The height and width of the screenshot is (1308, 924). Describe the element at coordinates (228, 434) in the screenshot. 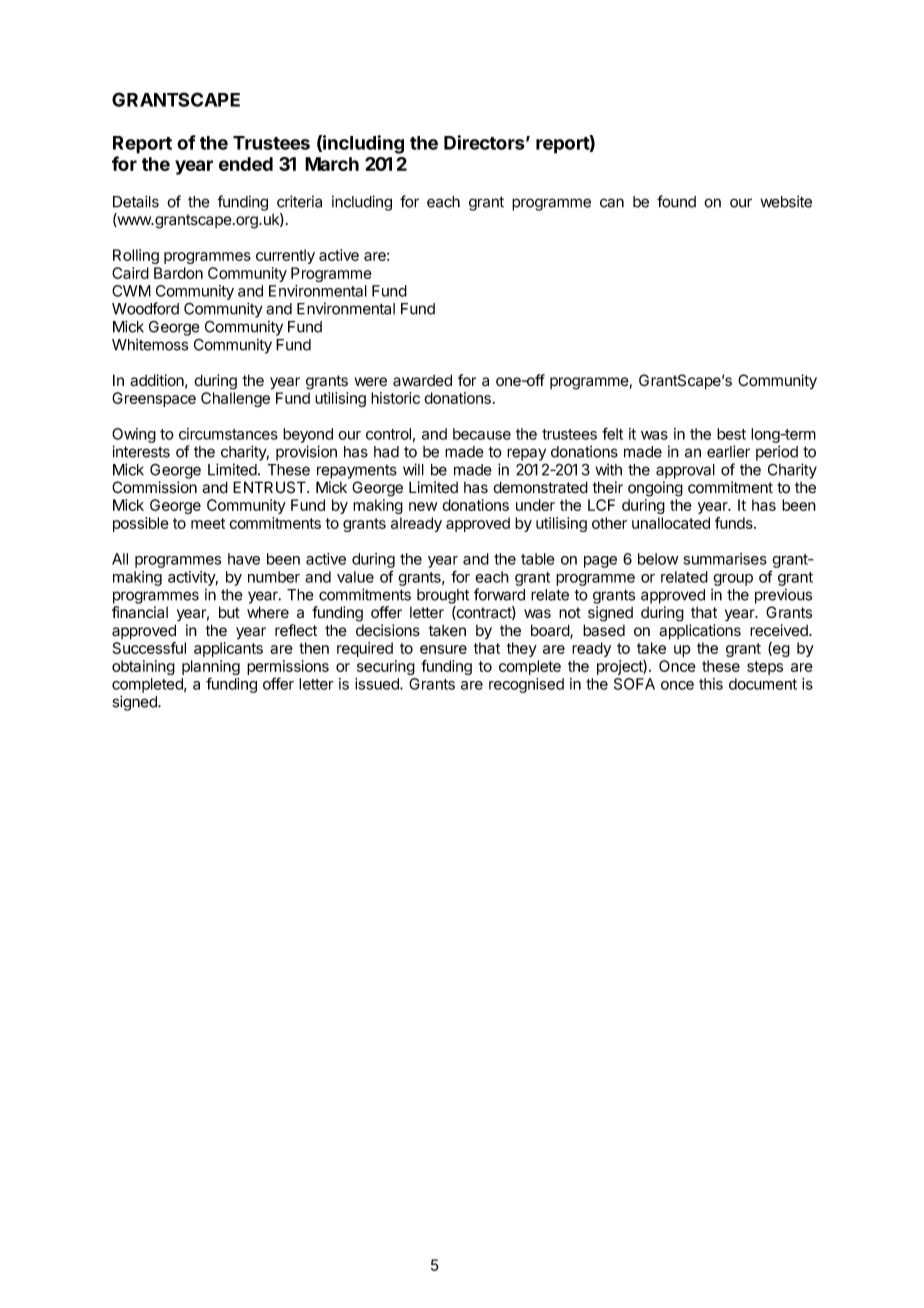

I see `circumstances` at that location.
